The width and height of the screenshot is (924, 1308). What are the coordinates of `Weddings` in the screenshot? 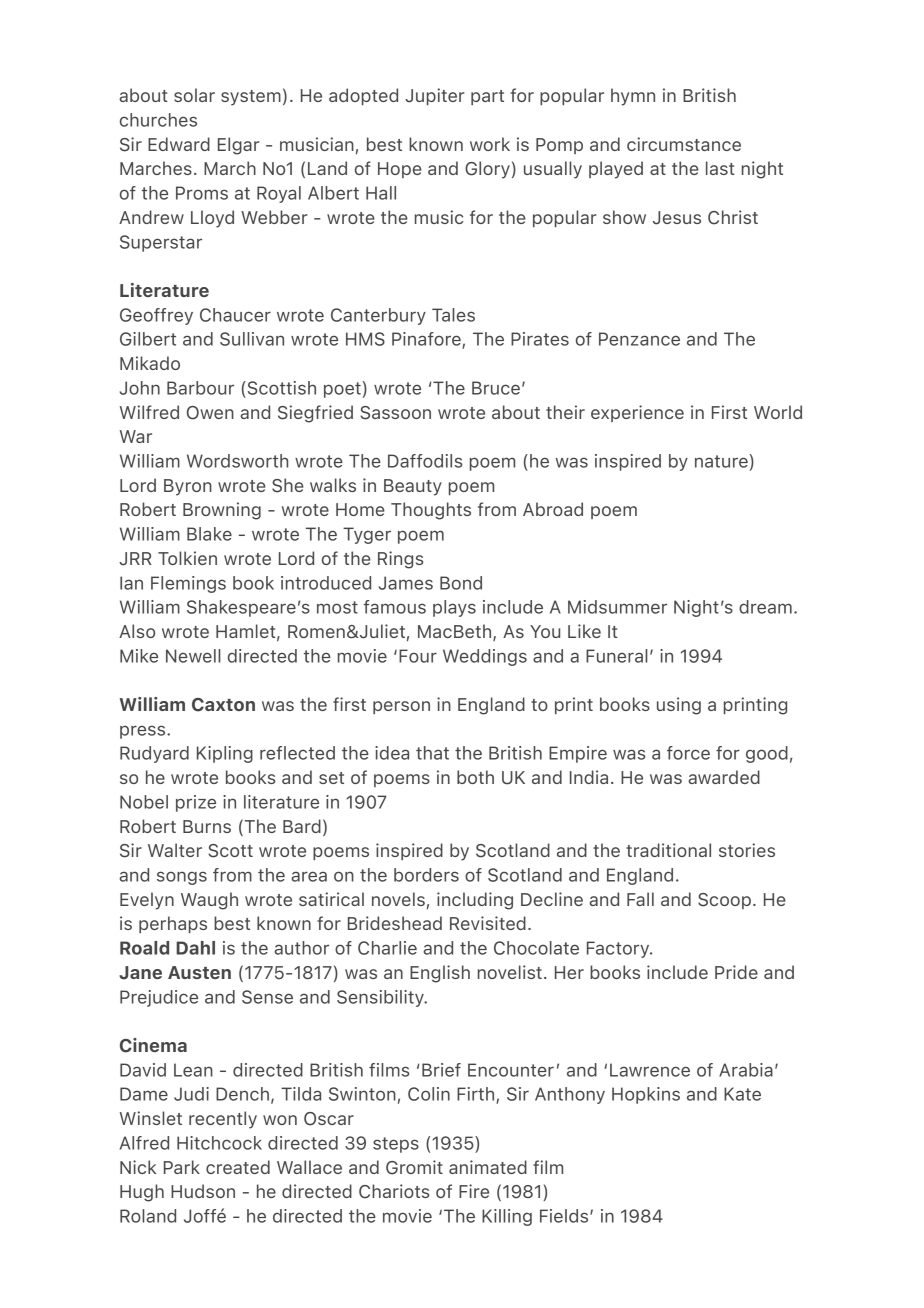 It's located at (485, 657).
